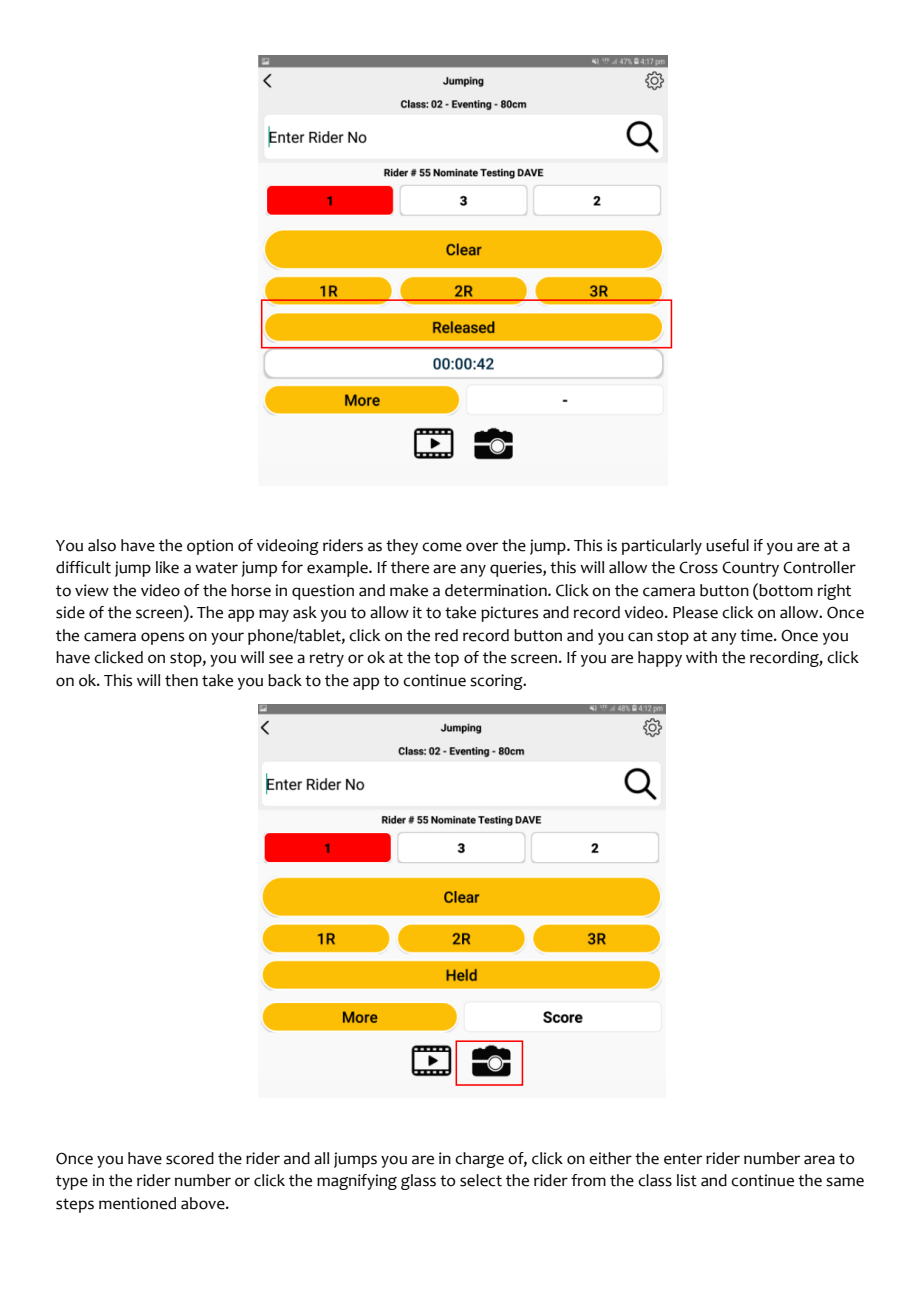 The width and height of the image is (924, 1308). Describe the element at coordinates (181, 680) in the image. I see `then` at that location.
